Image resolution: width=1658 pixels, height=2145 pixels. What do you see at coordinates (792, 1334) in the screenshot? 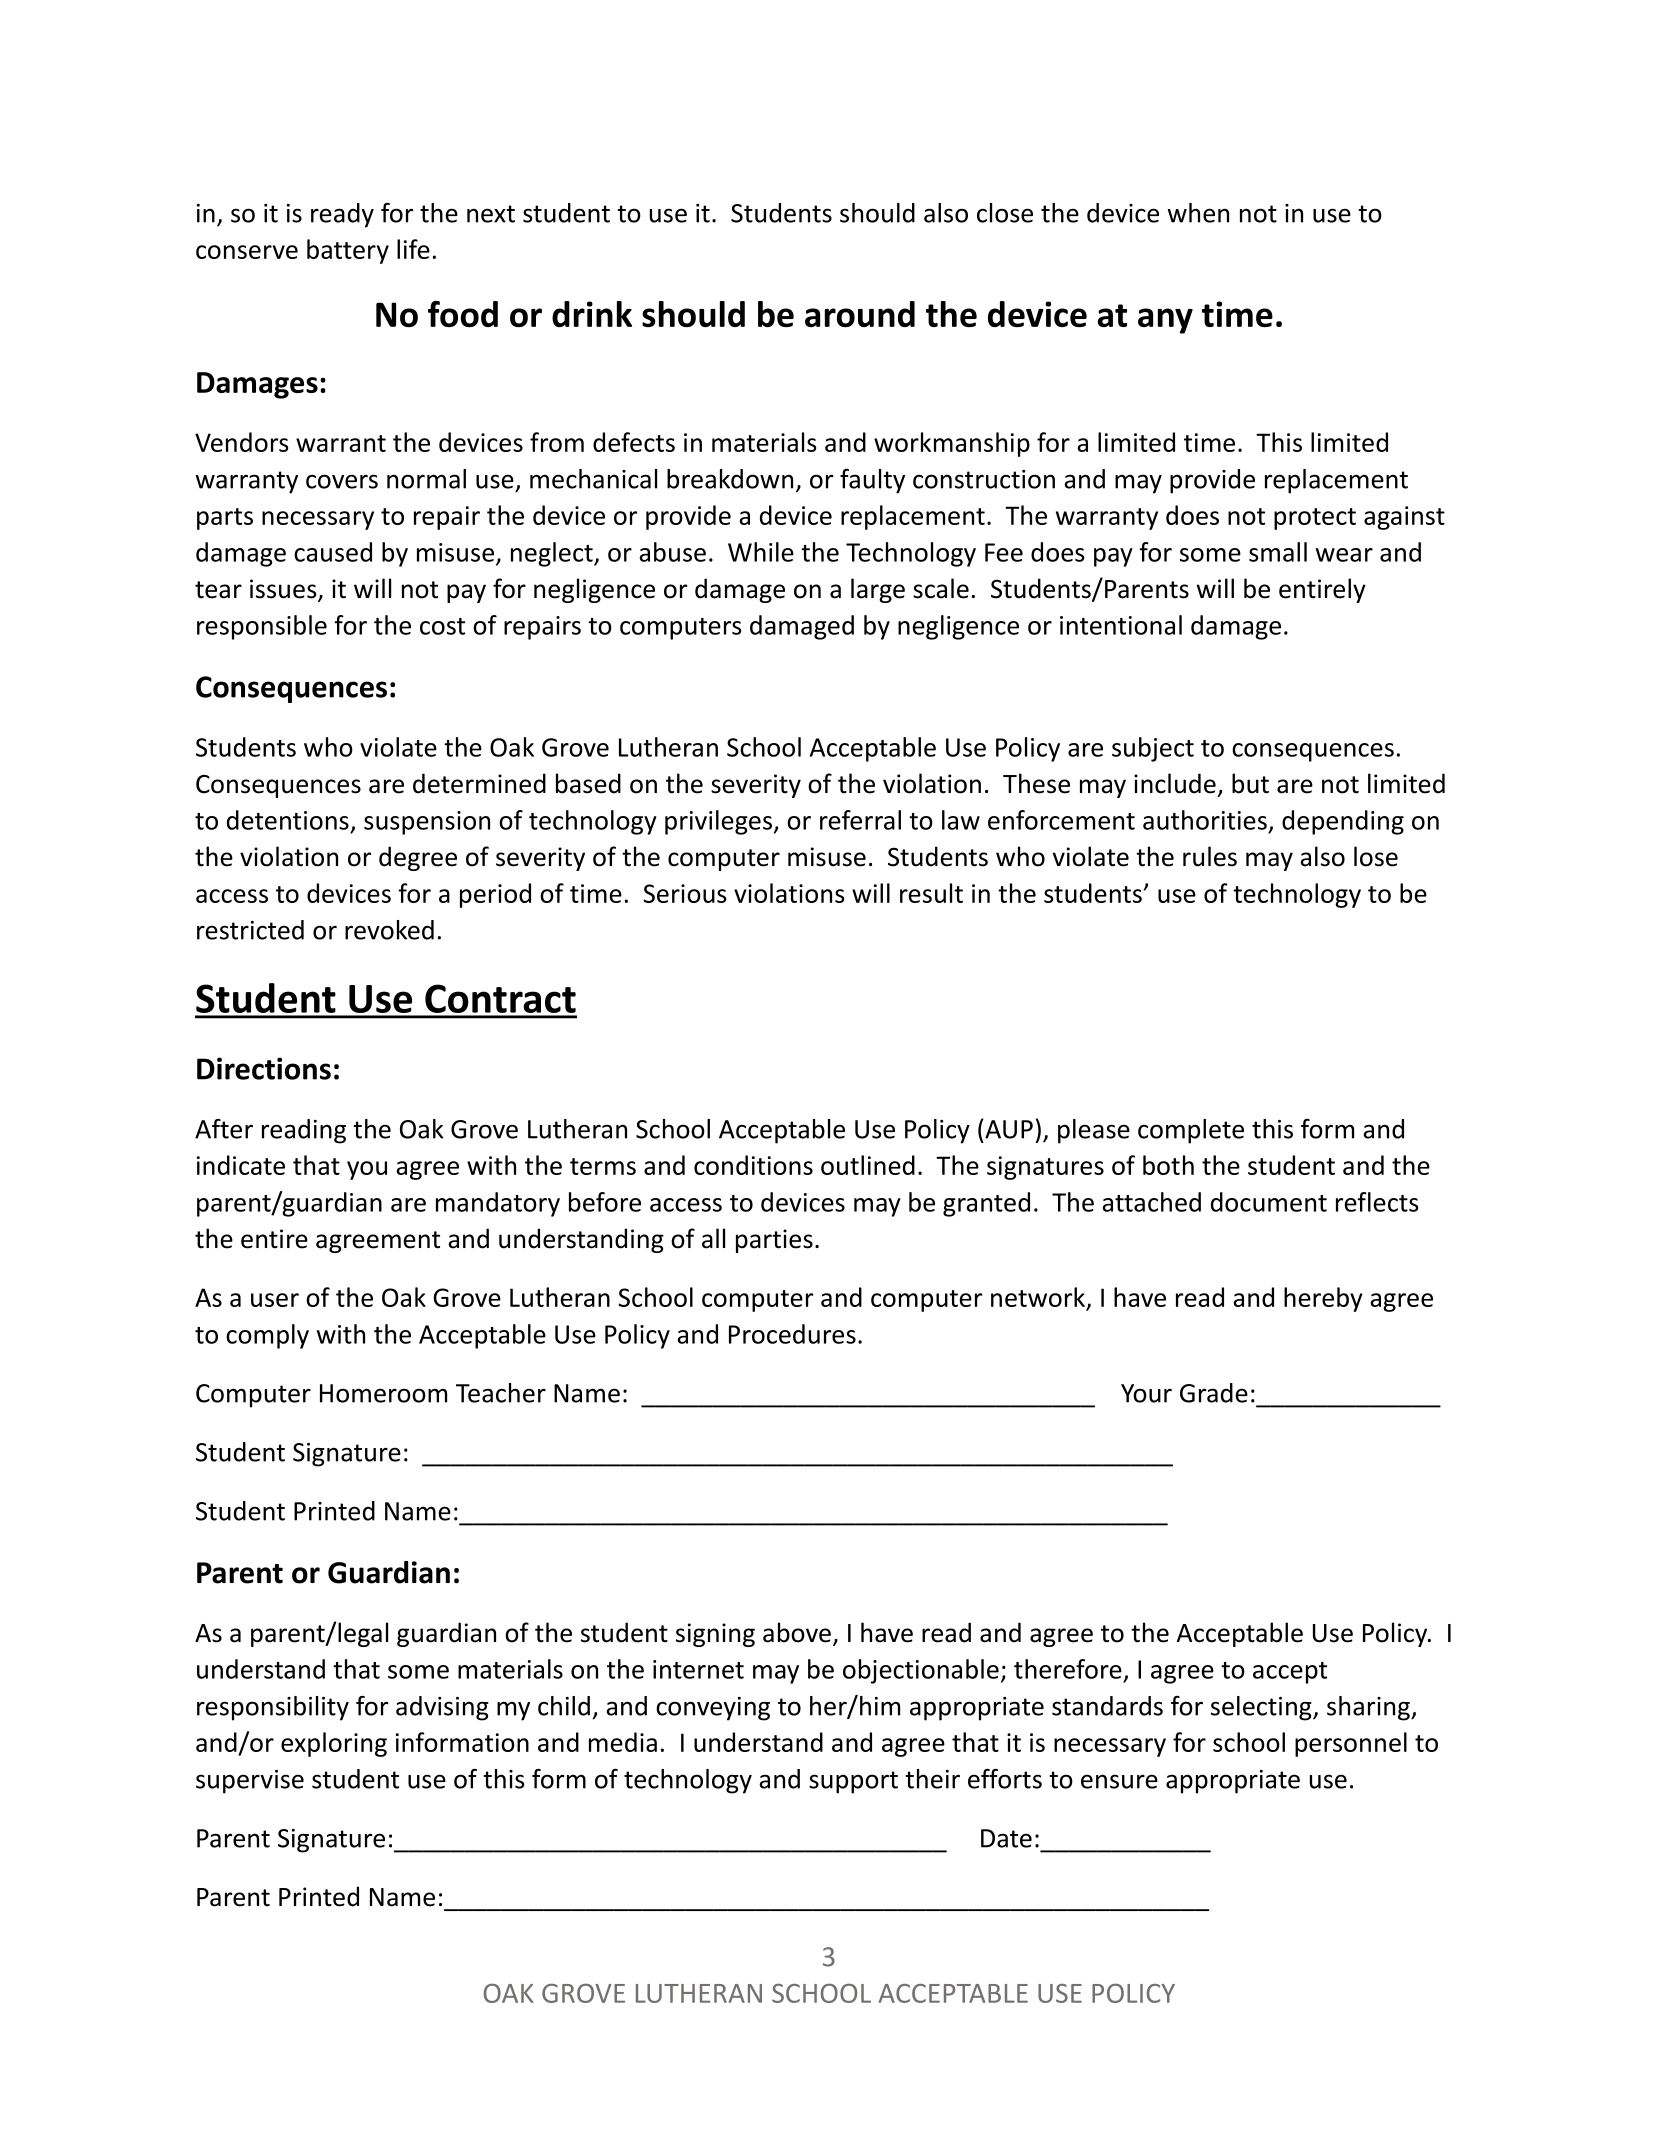
I see `Procedures` at bounding box center [792, 1334].
